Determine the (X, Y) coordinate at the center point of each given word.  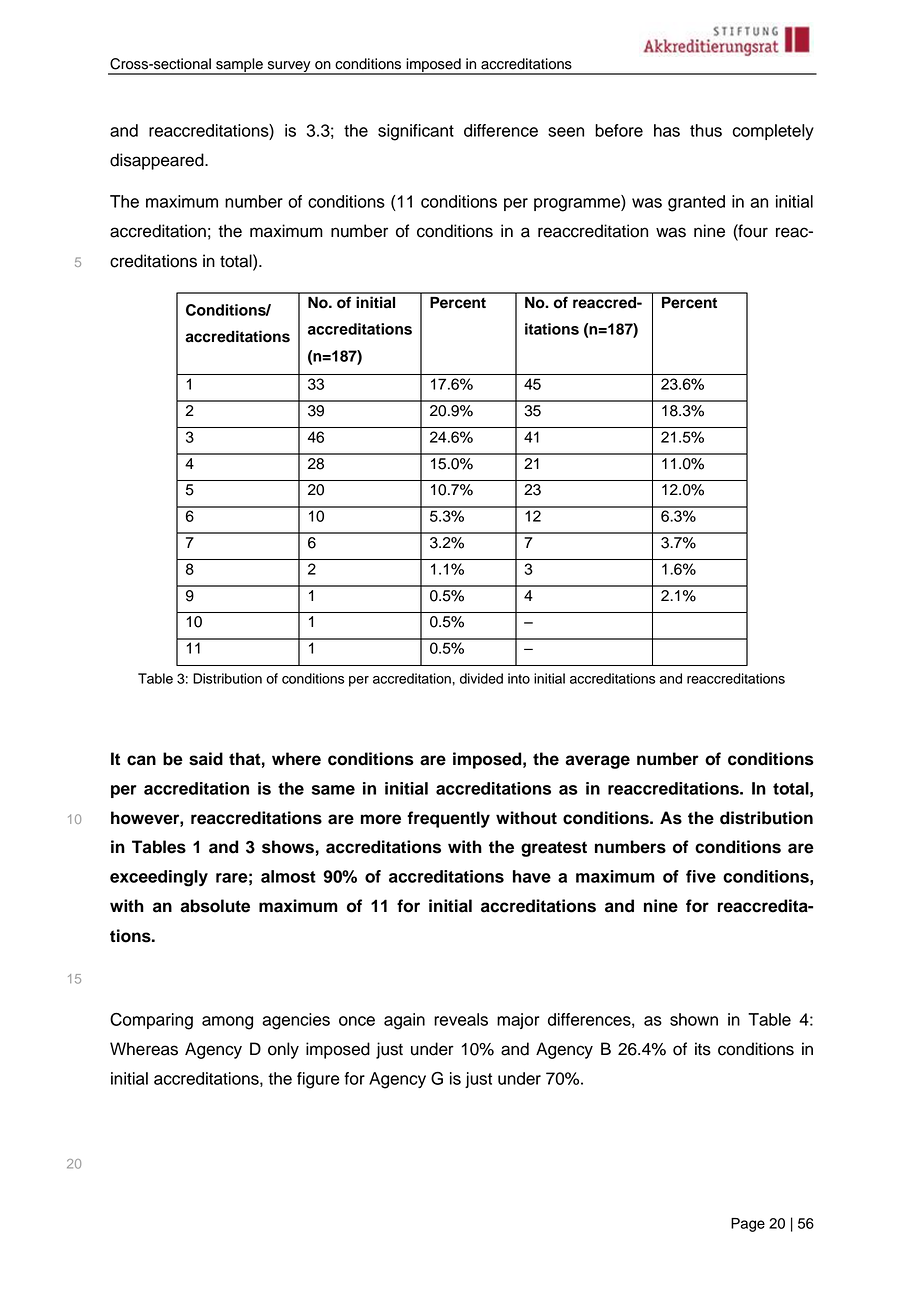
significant (416, 132)
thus (706, 130)
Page (748, 1225)
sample (239, 66)
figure (318, 1080)
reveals (461, 1019)
